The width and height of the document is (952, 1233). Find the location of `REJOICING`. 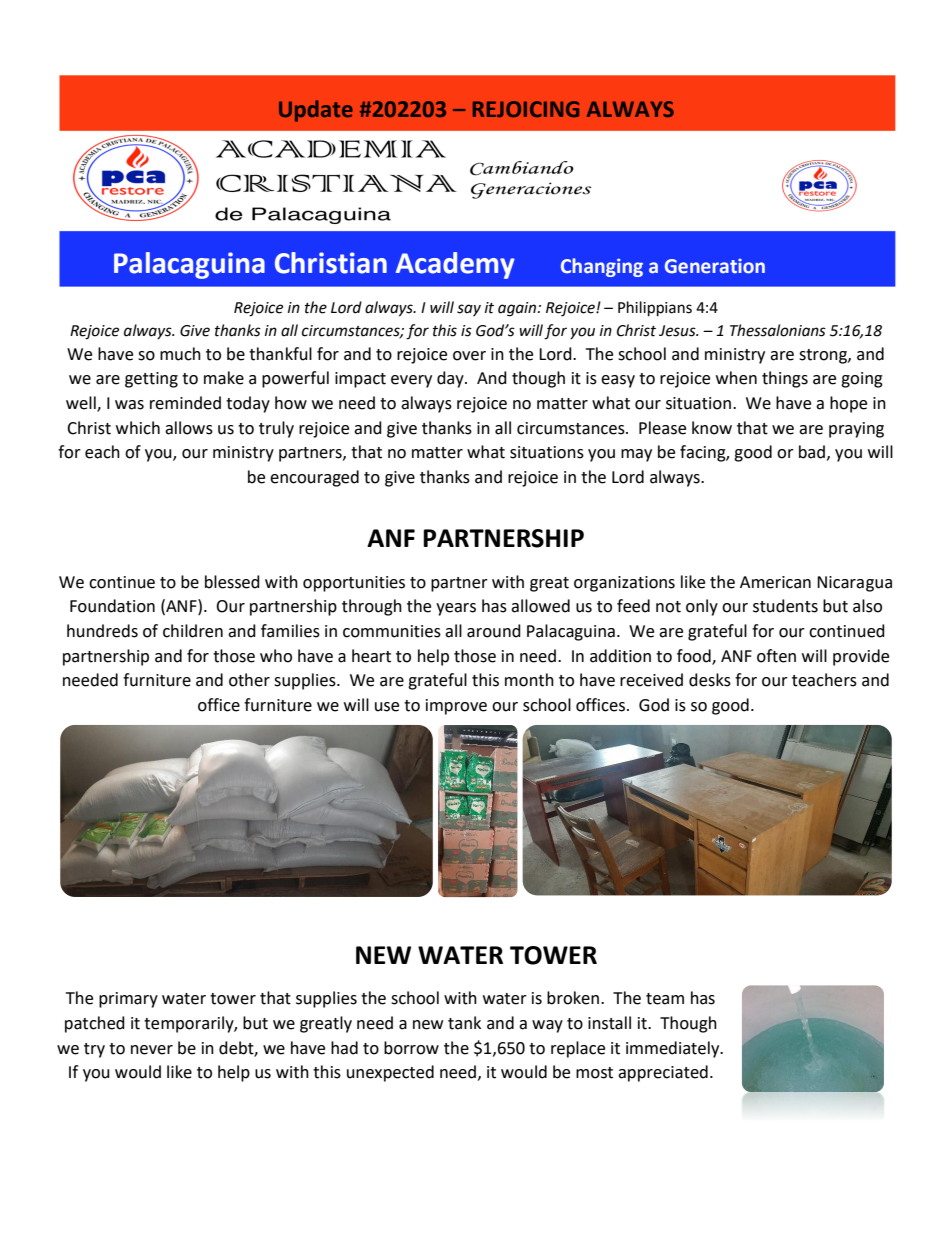

REJOICING is located at coordinates (526, 109).
